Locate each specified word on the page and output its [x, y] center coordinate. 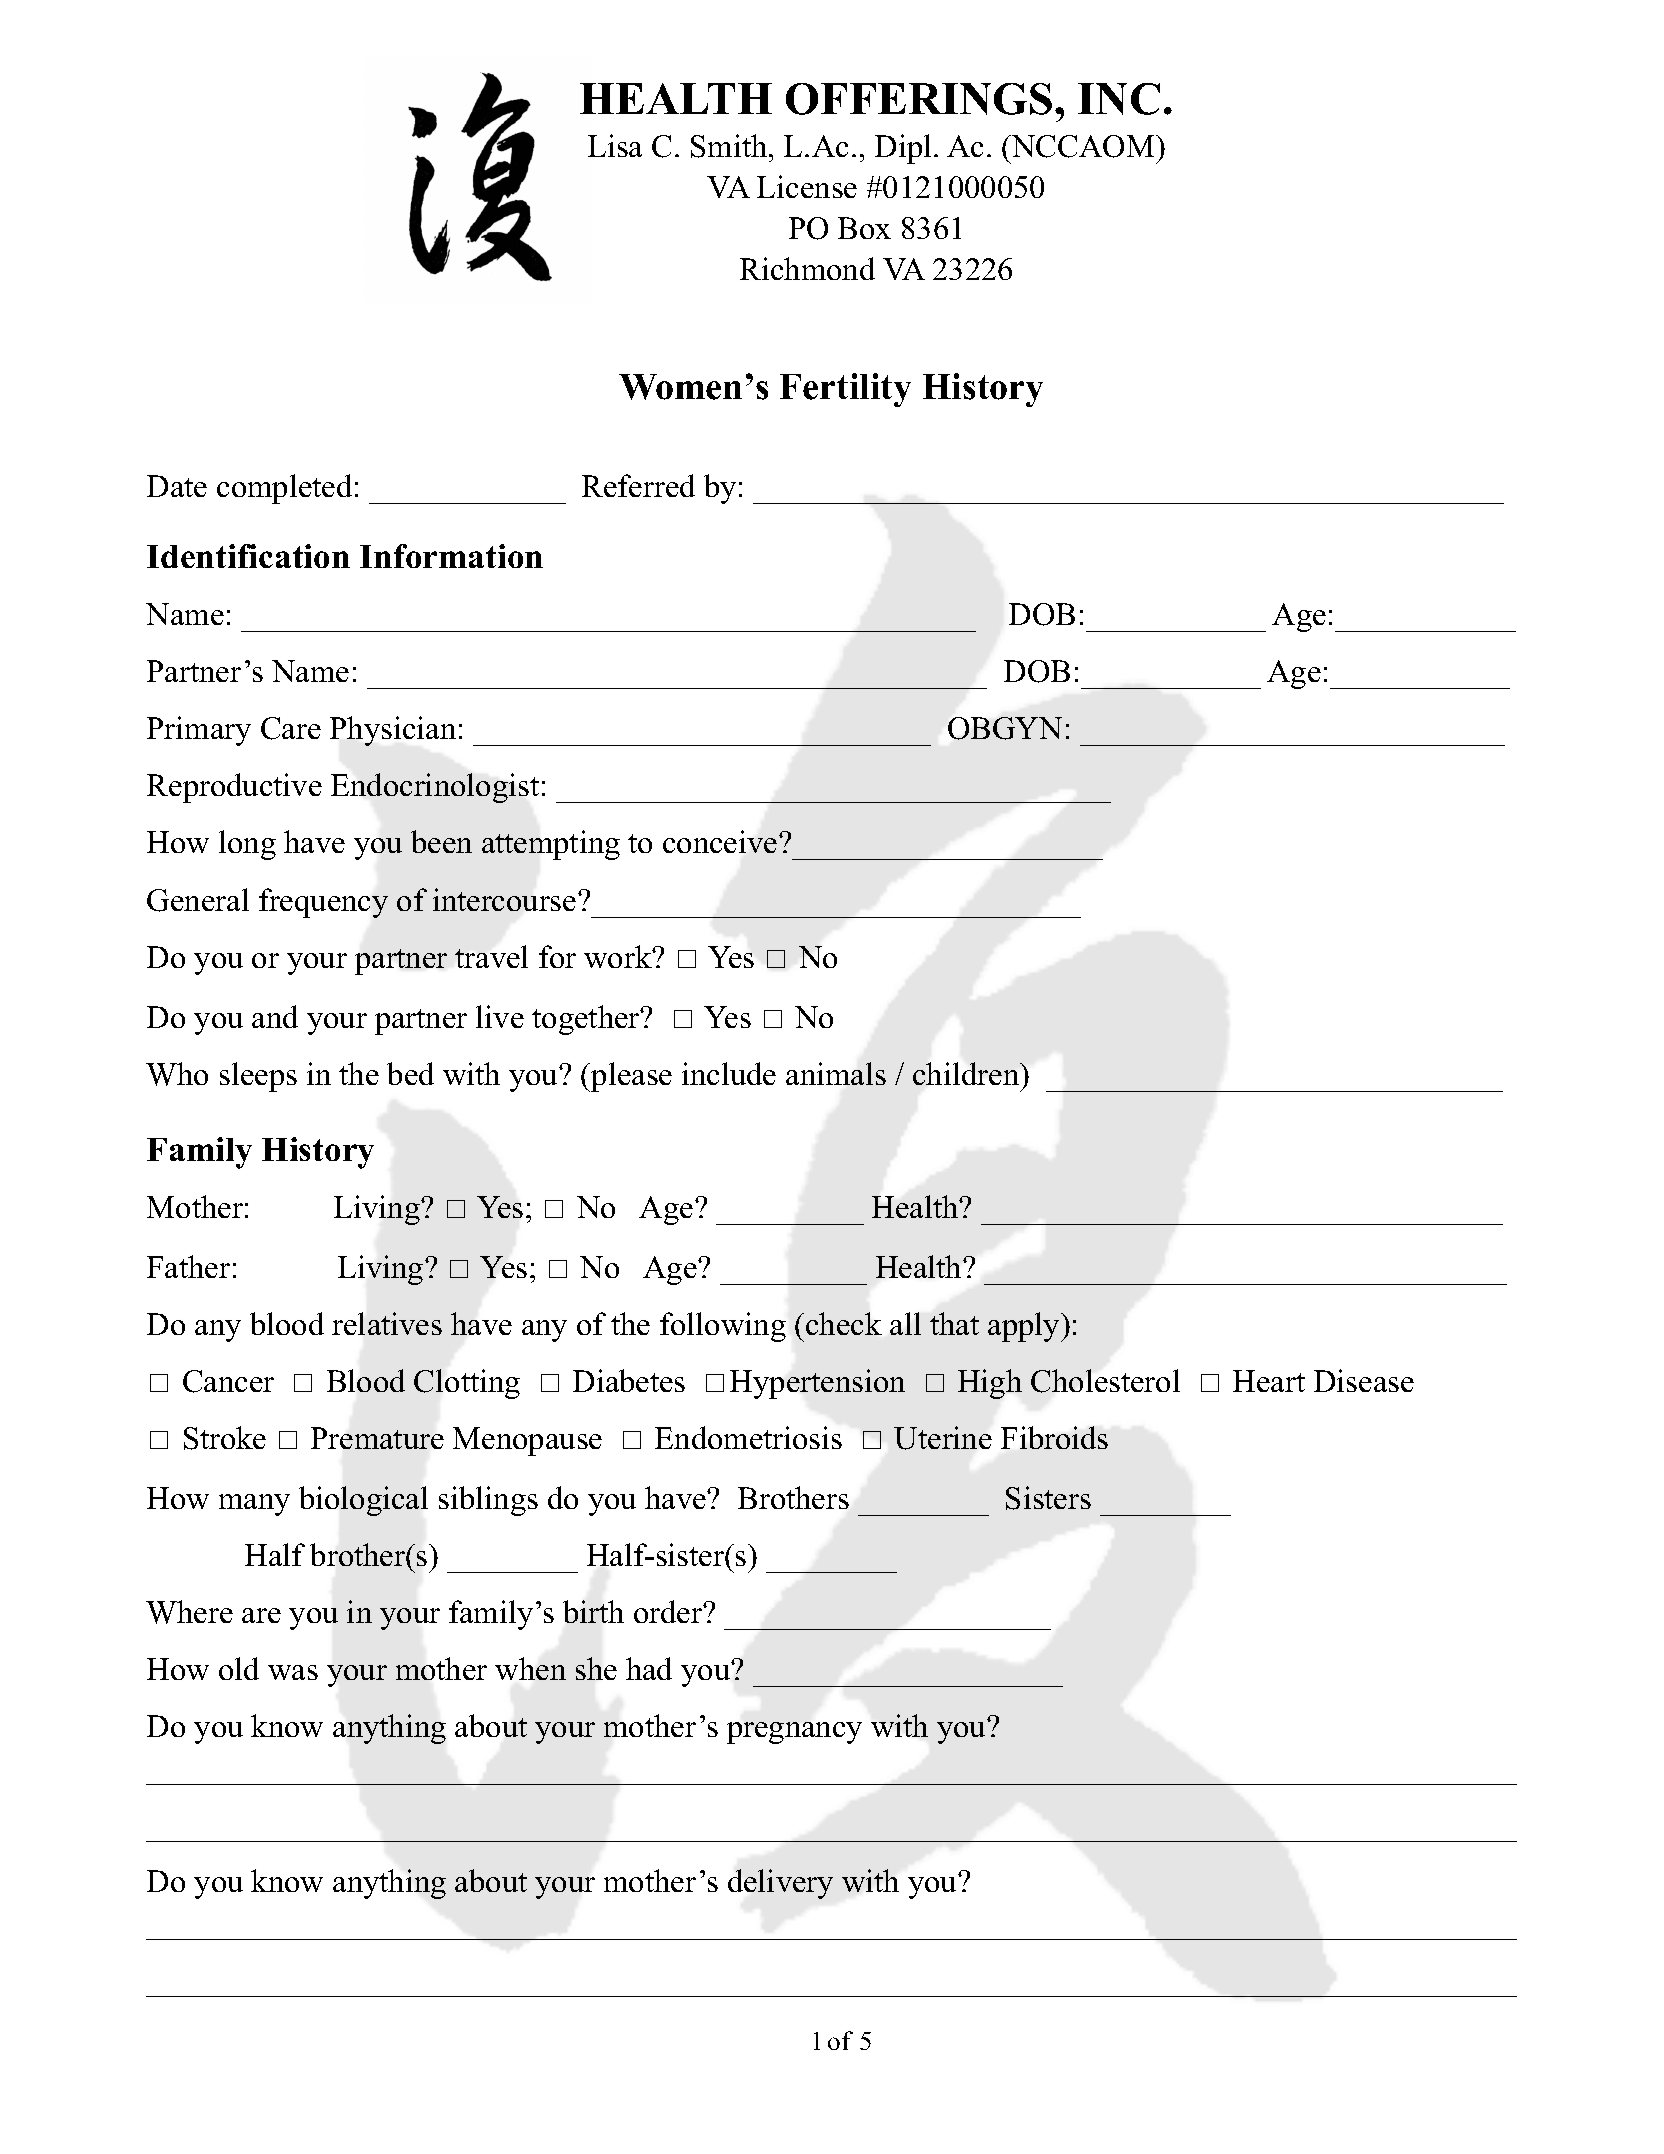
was [293, 1672]
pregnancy [794, 1733]
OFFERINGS [919, 99]
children [967, 1073]
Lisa [615, 145]
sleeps [258, 1077]
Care [291, 728]
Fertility [845, 390]
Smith [730, 146]
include [729, 1073]
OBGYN [1005, 728]
